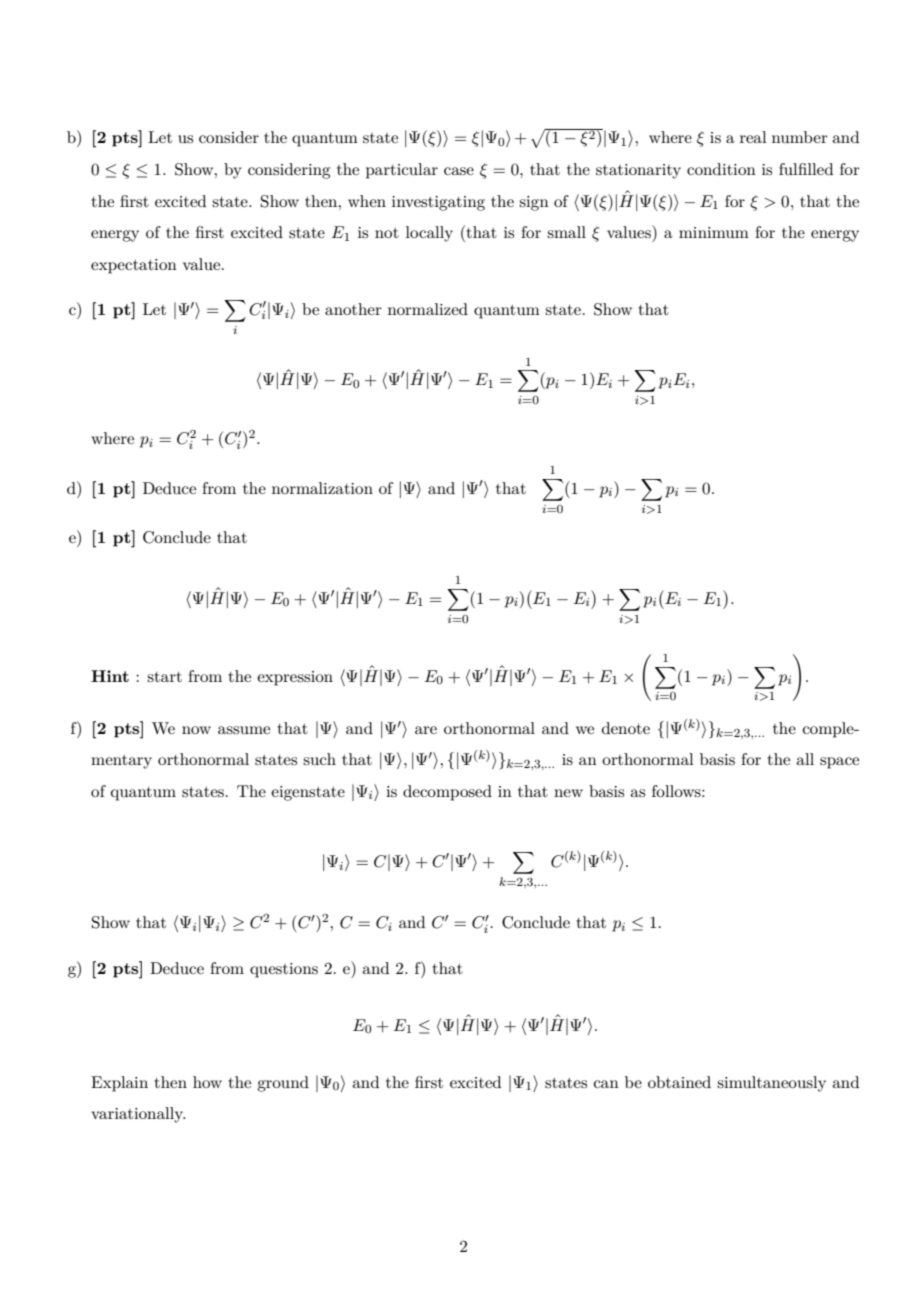 The height and width of the screenshot is (1308, 924). Describe the element at coordinates (134, 266) in the screenshot. I see `expectation` at that location.
